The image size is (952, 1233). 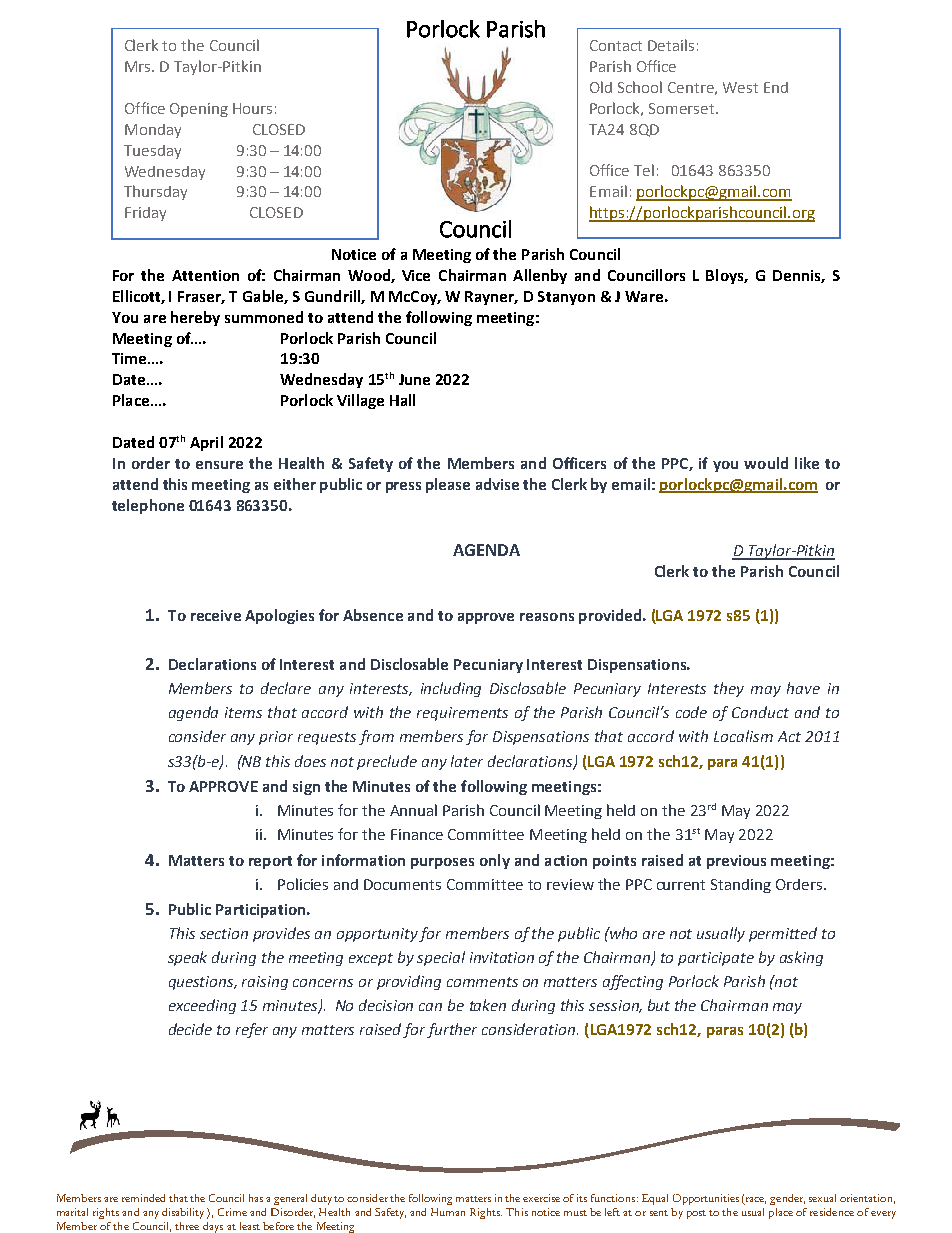 What do you see at coordinates (644, 296) in the screenshot?
I see `Ware` at bounding box center [644, 296].
